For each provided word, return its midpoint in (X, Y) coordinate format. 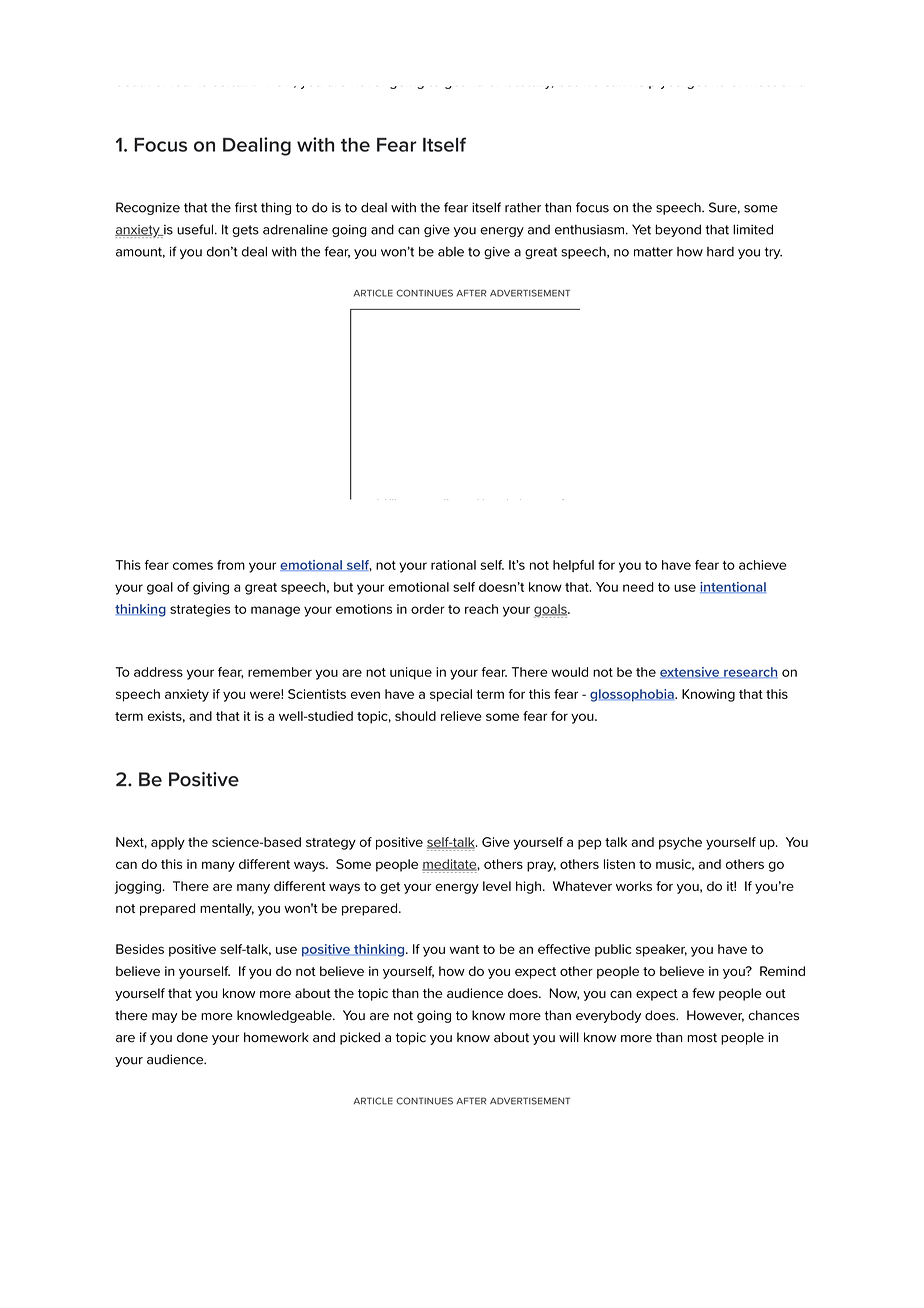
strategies (200, 610)
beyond (678, 230)
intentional (733, 587)
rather (523, 207)
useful (195, 229)
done (192, 1037)
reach (481, 609)
